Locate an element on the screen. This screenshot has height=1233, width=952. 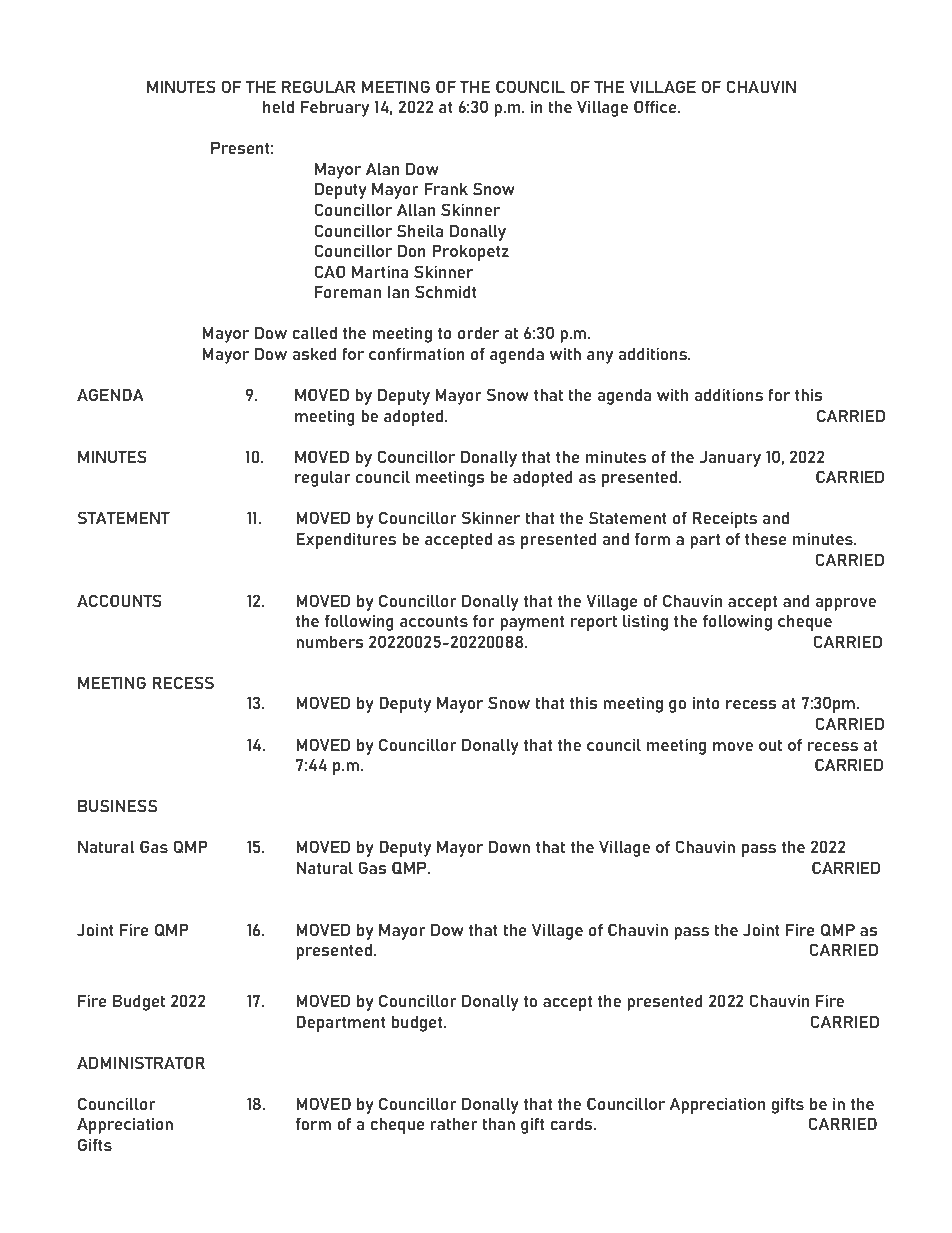
BUSINESS is located at coordinates (117, 805).
